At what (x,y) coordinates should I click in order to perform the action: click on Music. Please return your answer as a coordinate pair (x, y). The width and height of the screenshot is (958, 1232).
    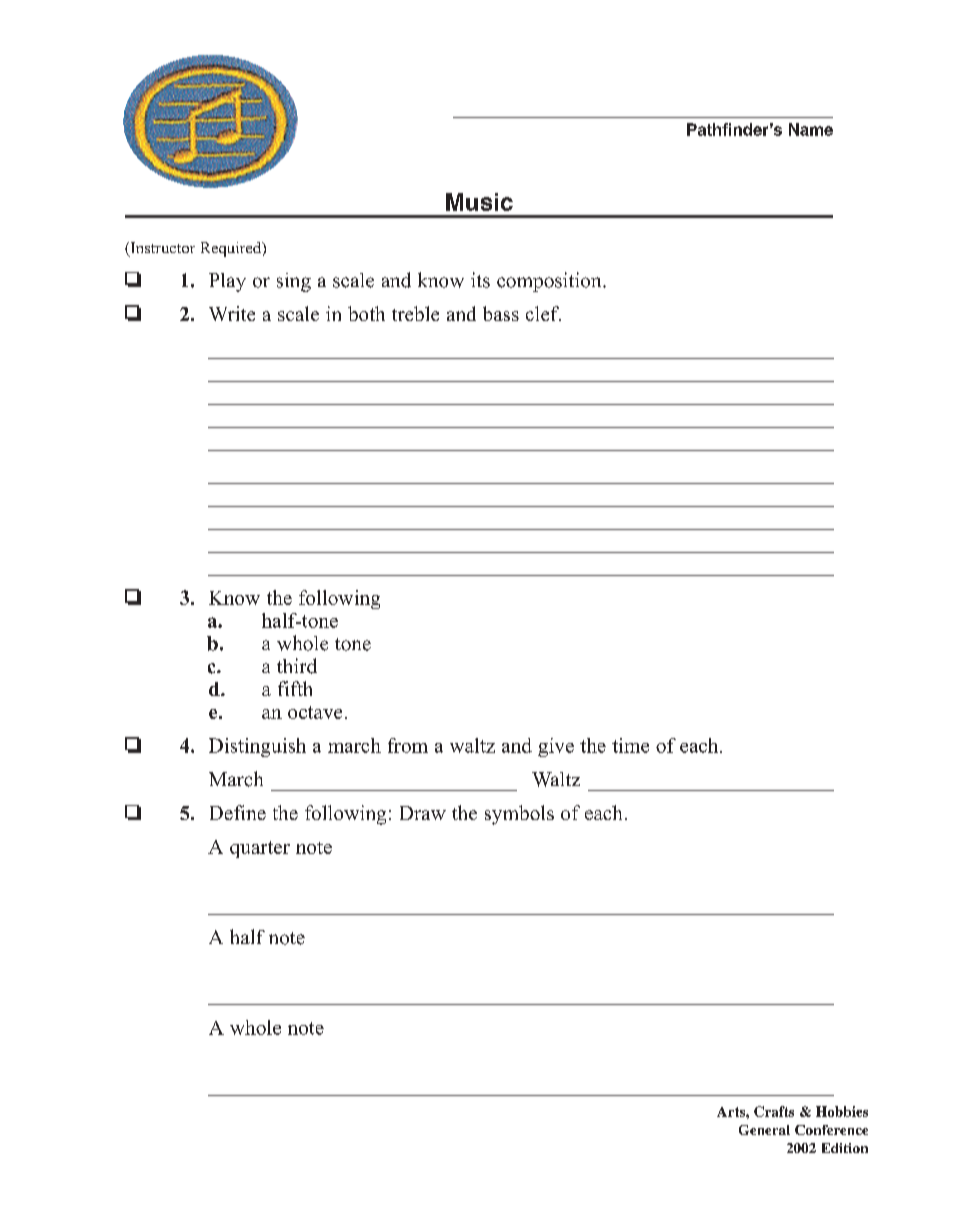
    Looking at the image, I should click on (479, 202).
